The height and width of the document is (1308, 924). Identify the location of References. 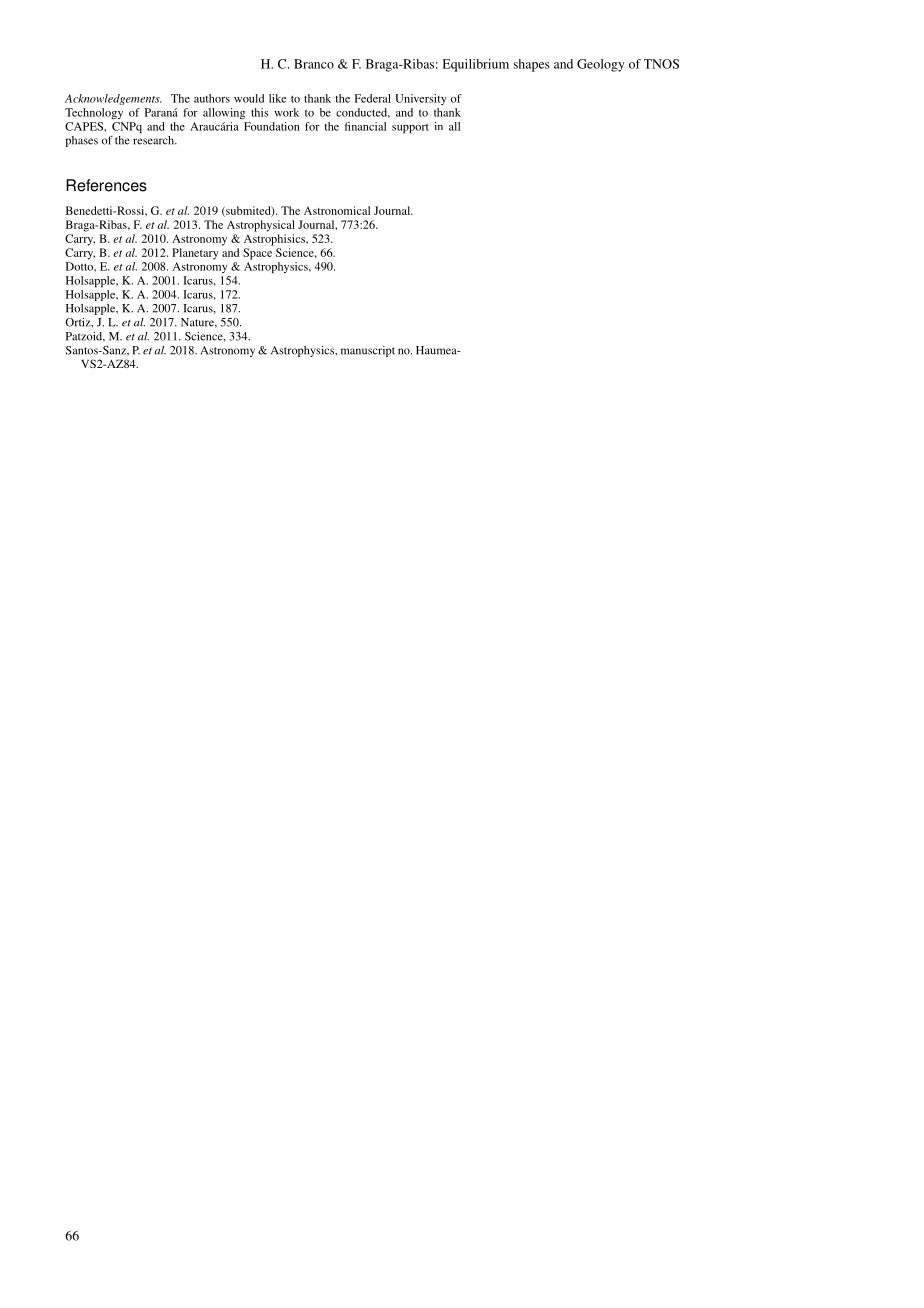
(106, 185).
